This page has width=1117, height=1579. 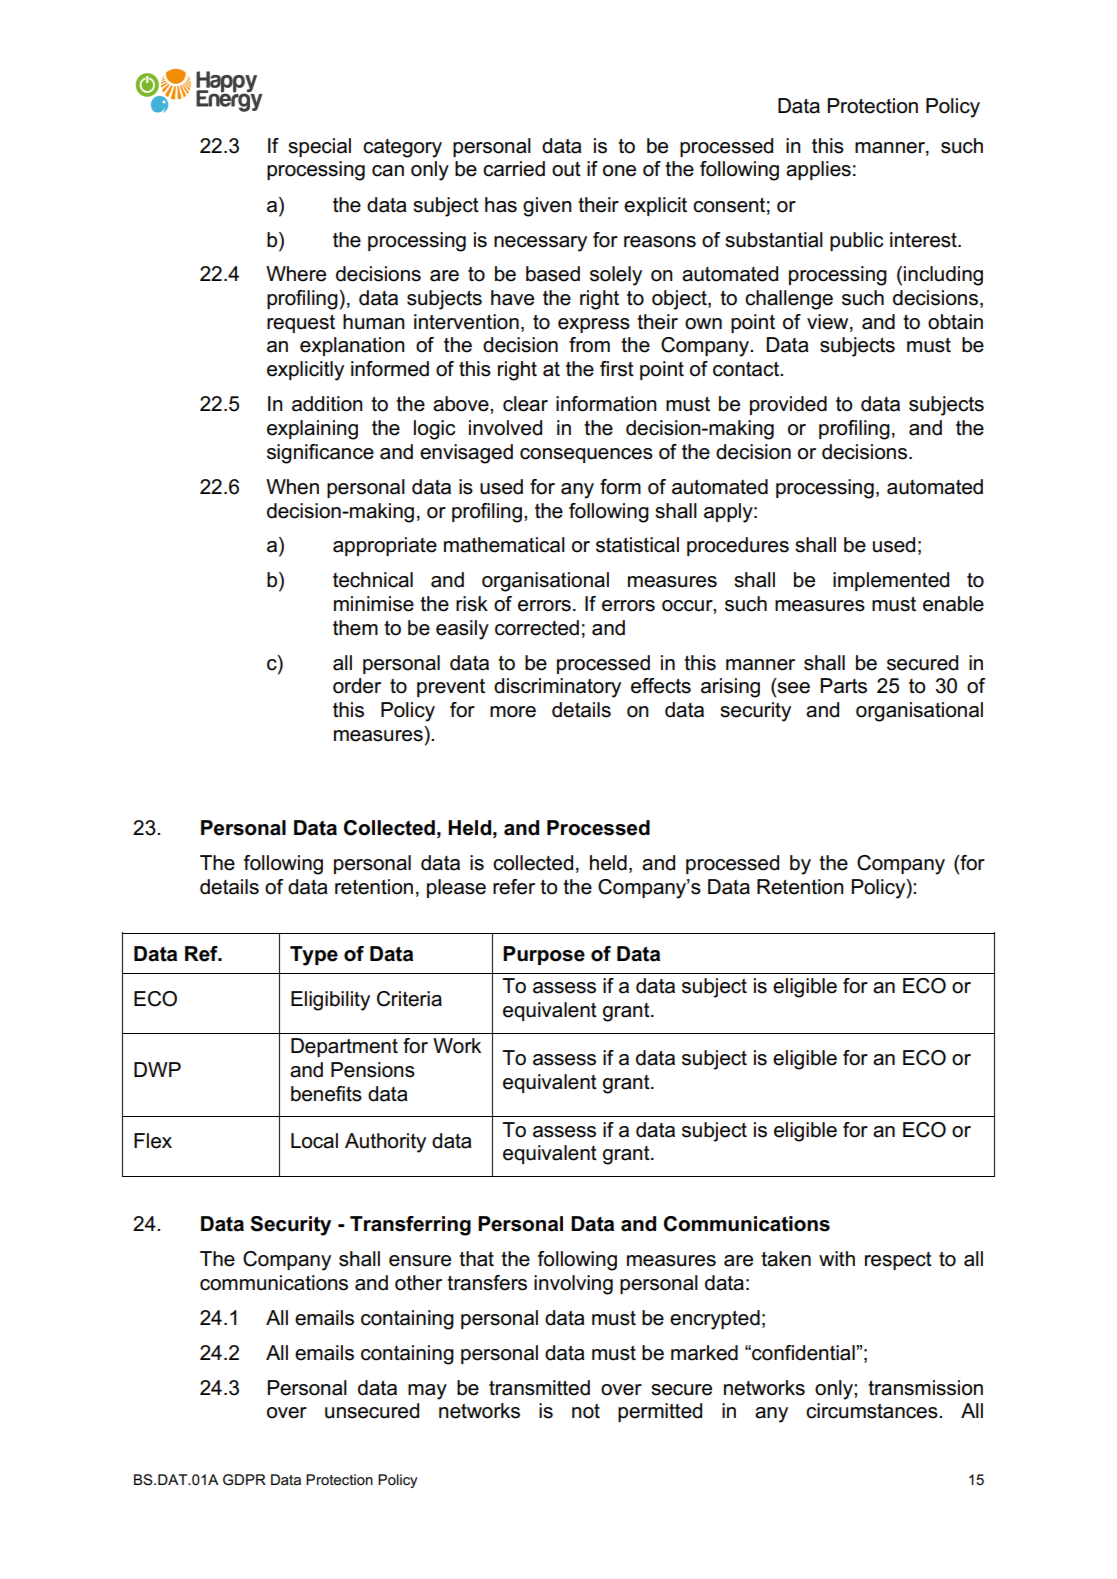 What do you see at coordinates (837, 1258) in the page?
I see `with` at bounding box center [837, 1258].
